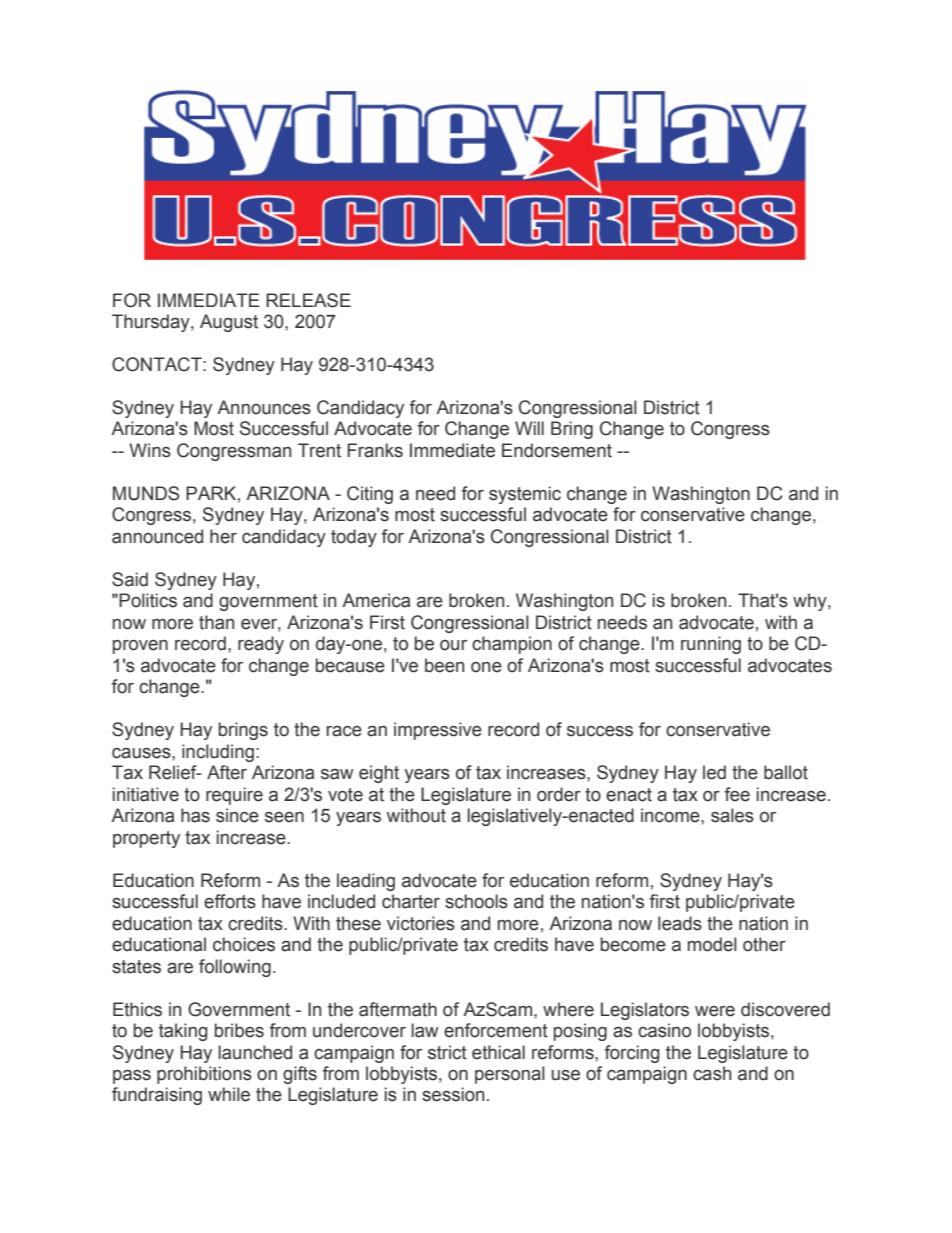 The width and height of the image is (952, 1233). What do you see at coordinates (711, 645) in the image?
I see `running` at bounding box center [711, 645].
